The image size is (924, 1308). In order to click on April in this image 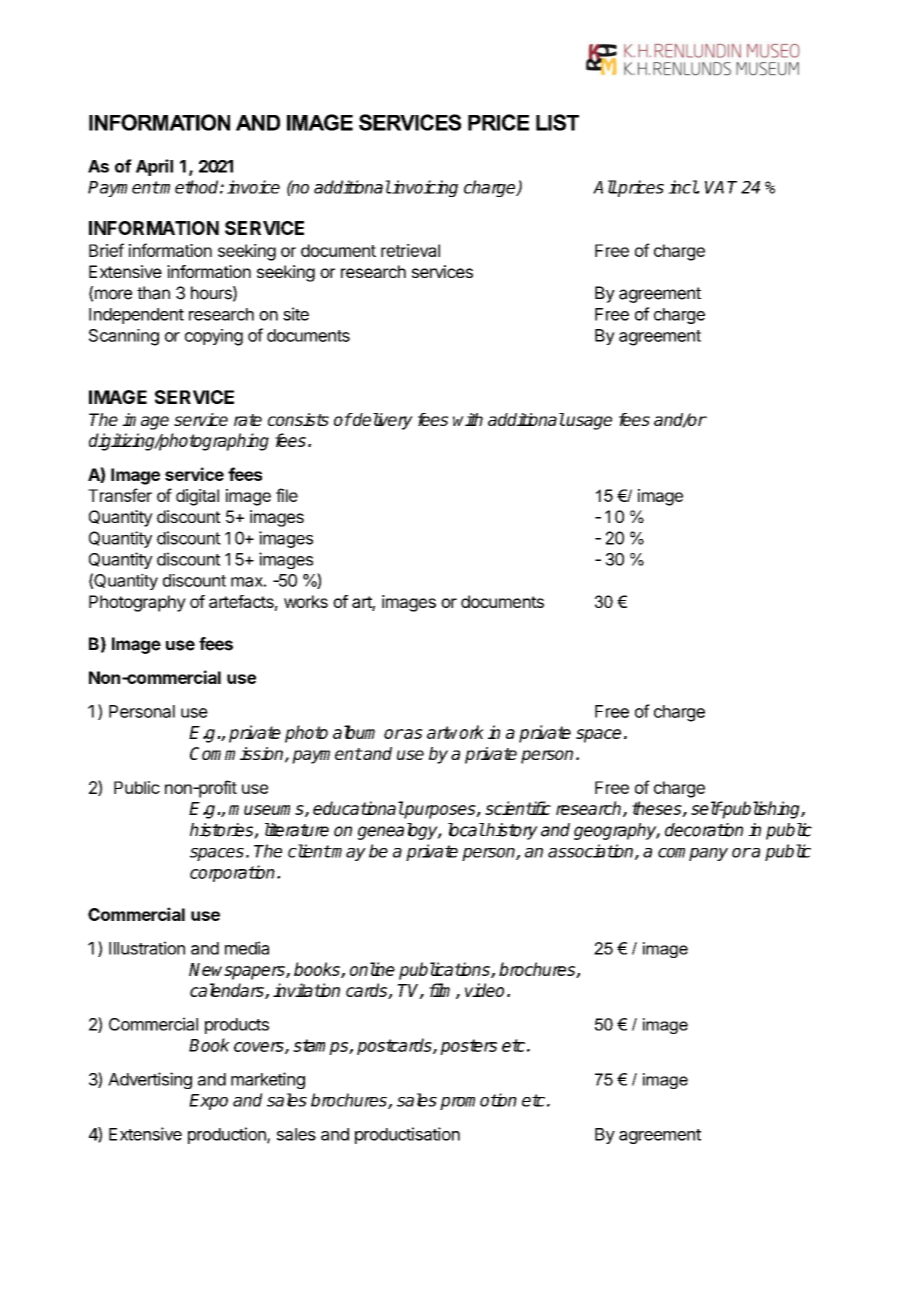, I will do `click(154, 167)`.
